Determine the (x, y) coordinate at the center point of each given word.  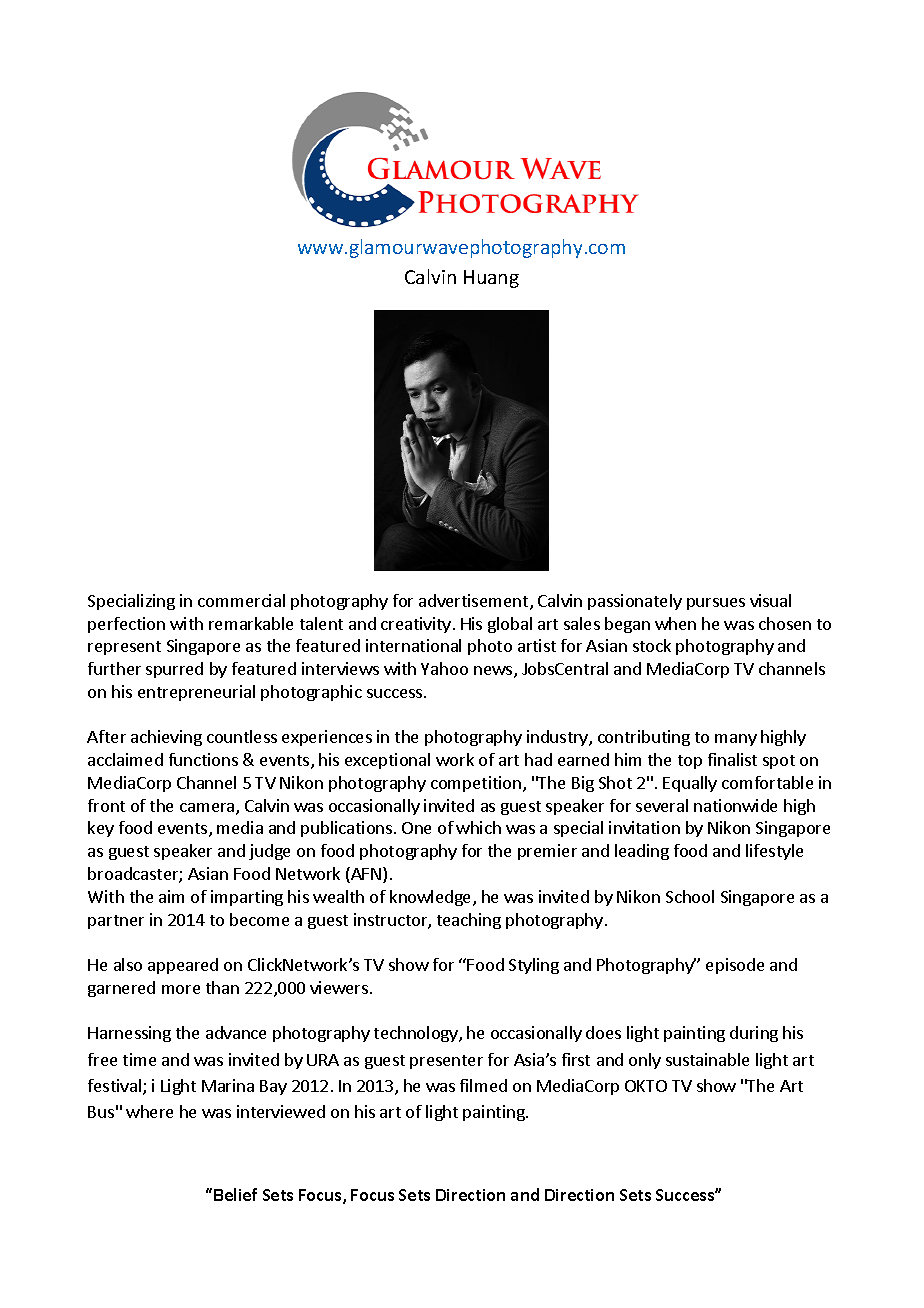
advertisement (473, 600)
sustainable (707, 1059)
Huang (491, 279)
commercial (241, 600)
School (690, 896)
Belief (235, 1194)
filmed (483, 1085)
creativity (417, 625)
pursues (716, 604)
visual (770, 600)
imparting (247, 898)
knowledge (432, 898)
